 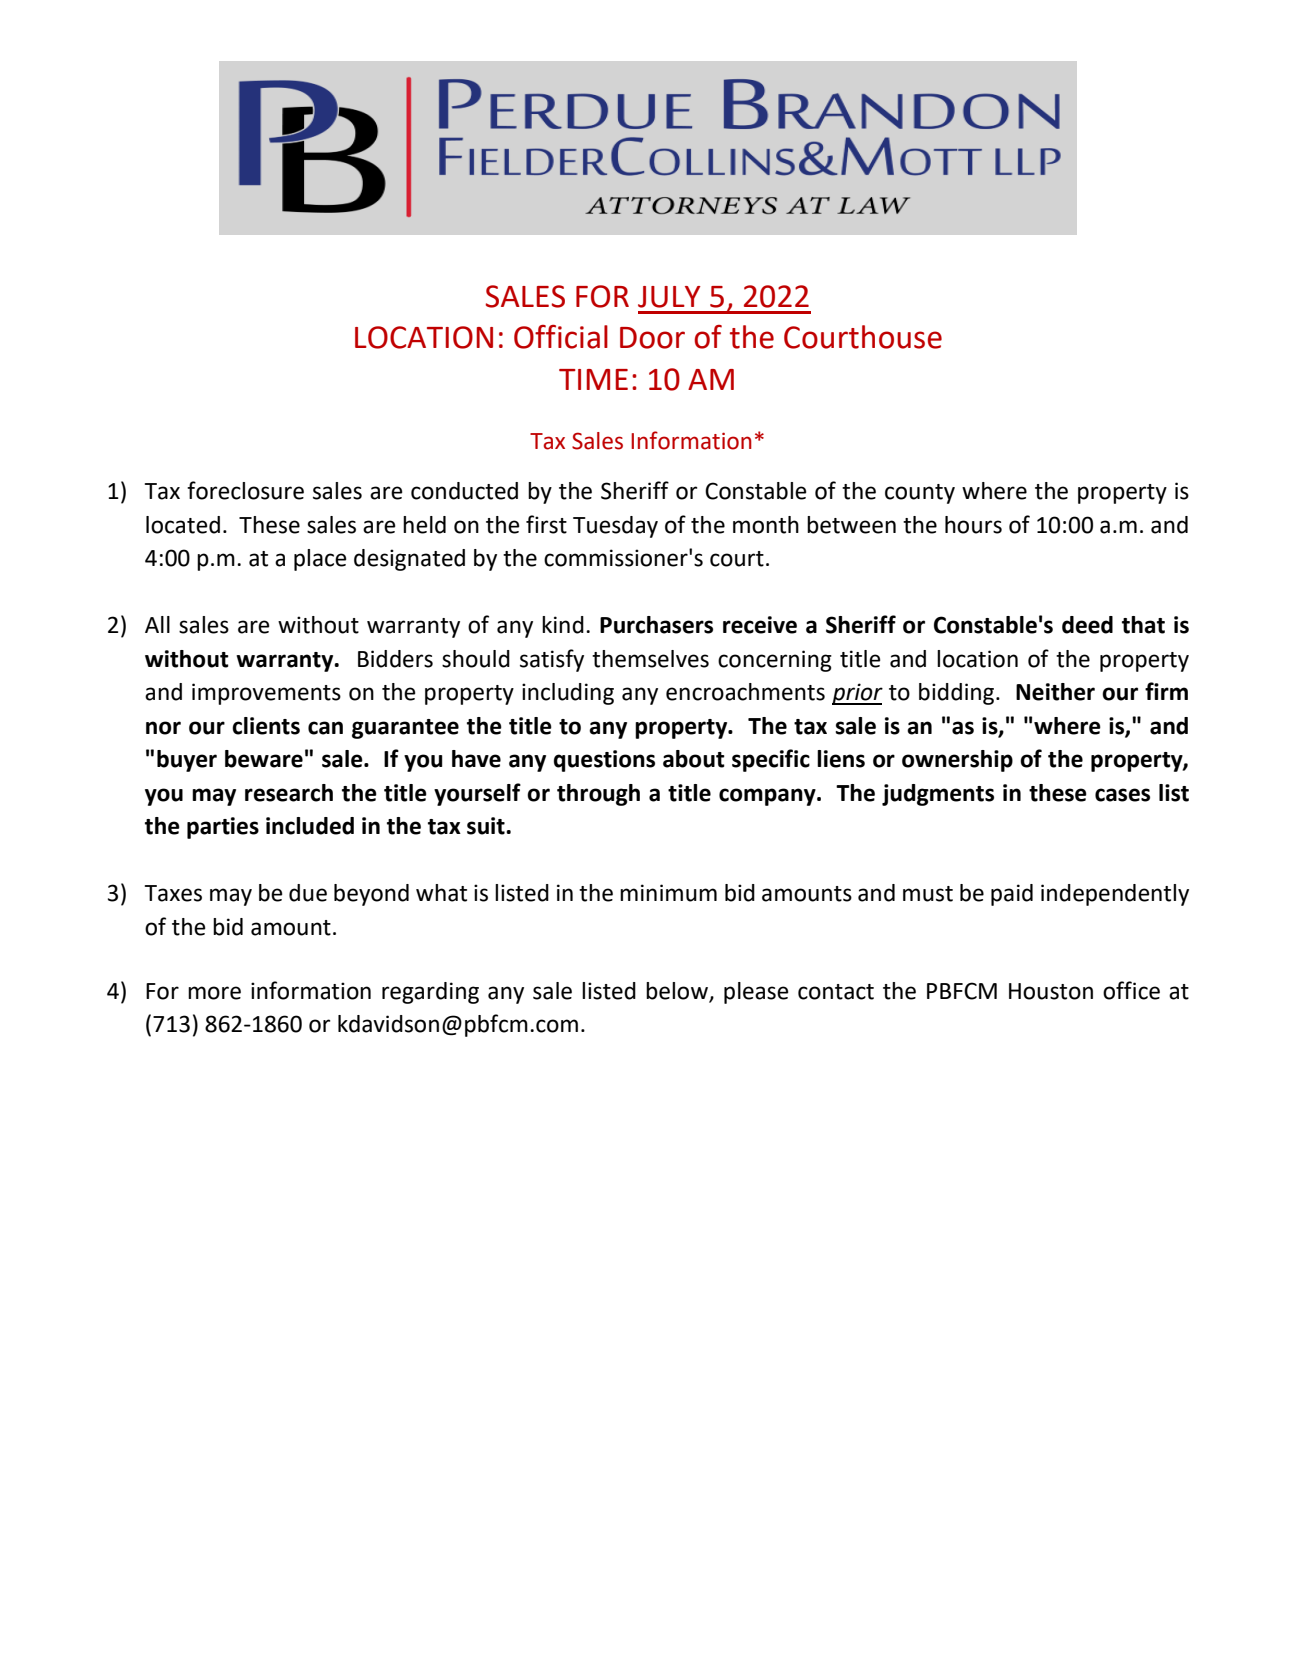 I want to click on more, so click(x=214, y=993).
